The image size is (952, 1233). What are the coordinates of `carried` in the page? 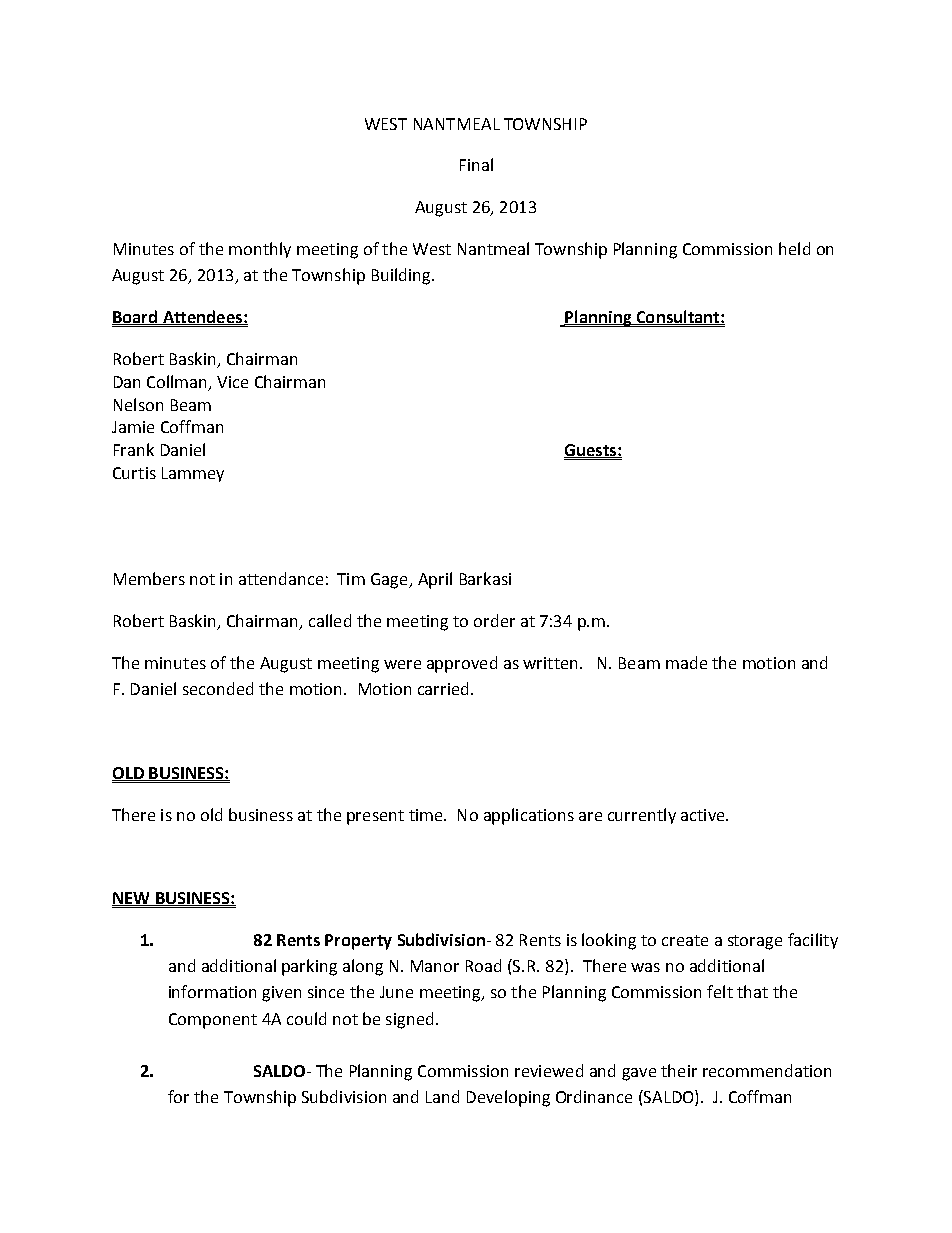 It's located at (443, 688).
